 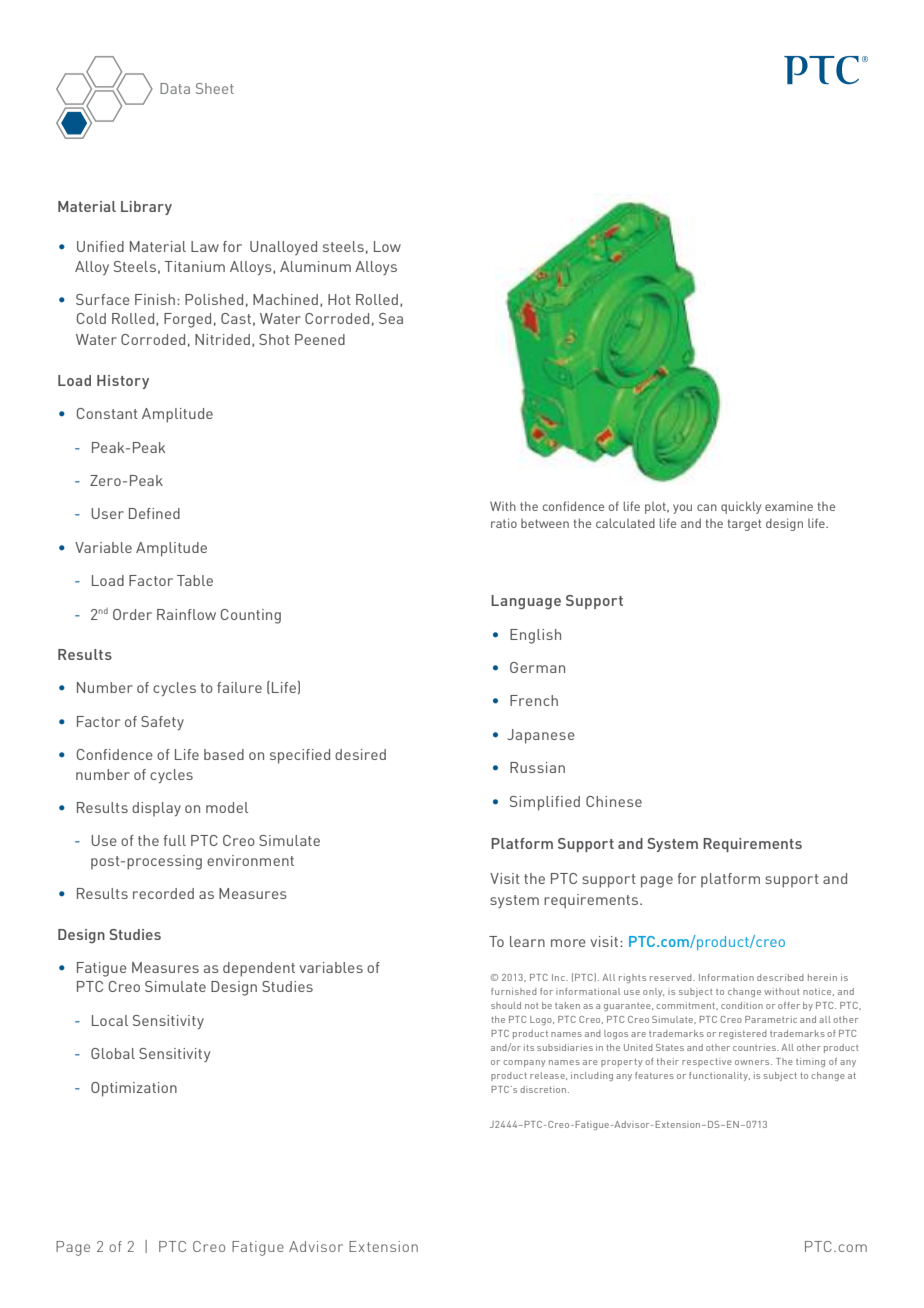 I want to click on its, so click(x=529, y=1047).
